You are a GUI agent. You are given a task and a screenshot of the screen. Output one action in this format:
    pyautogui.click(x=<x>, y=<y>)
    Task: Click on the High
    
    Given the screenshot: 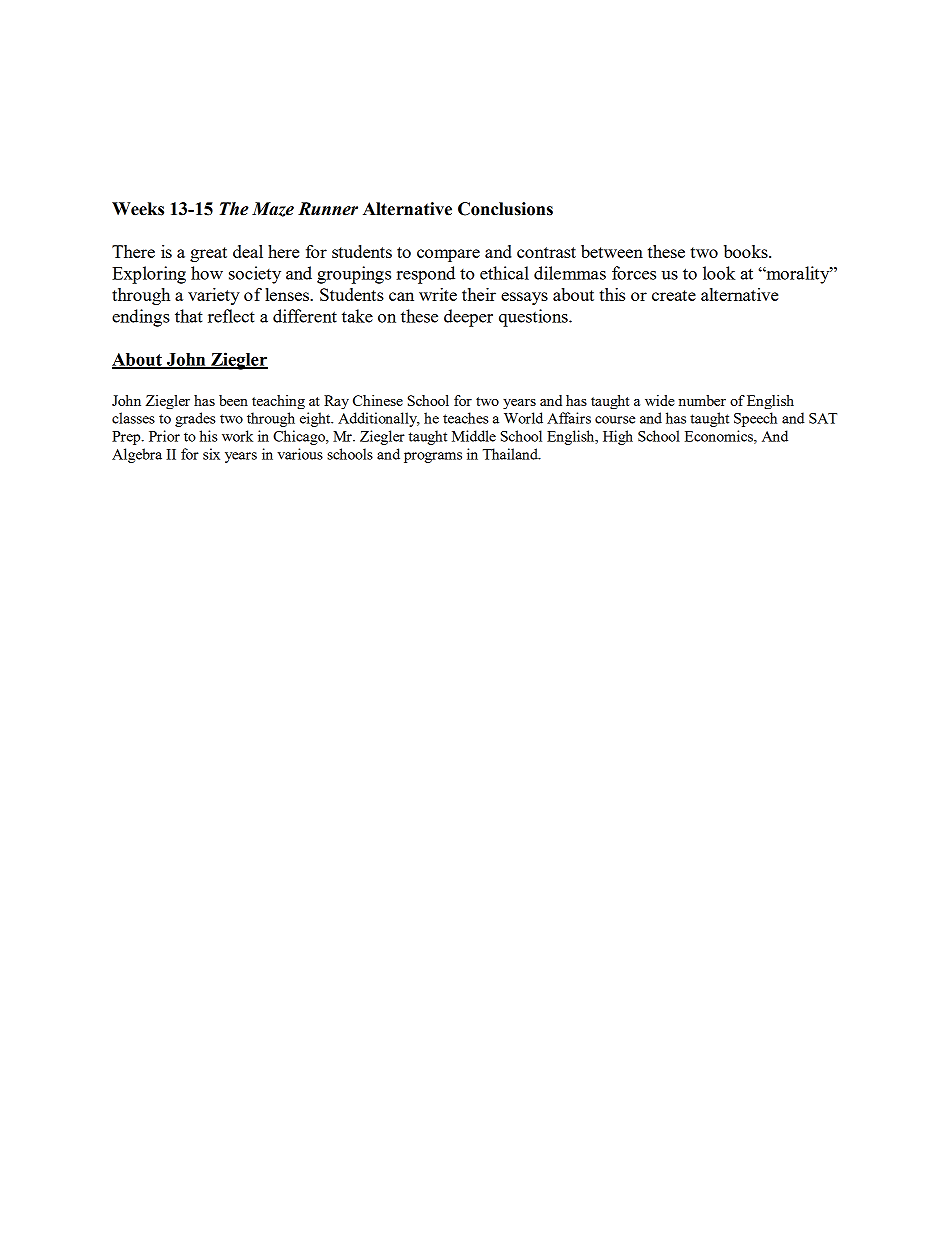 What is the action you would take?
    pyautogui.click(x=618, y=437)
